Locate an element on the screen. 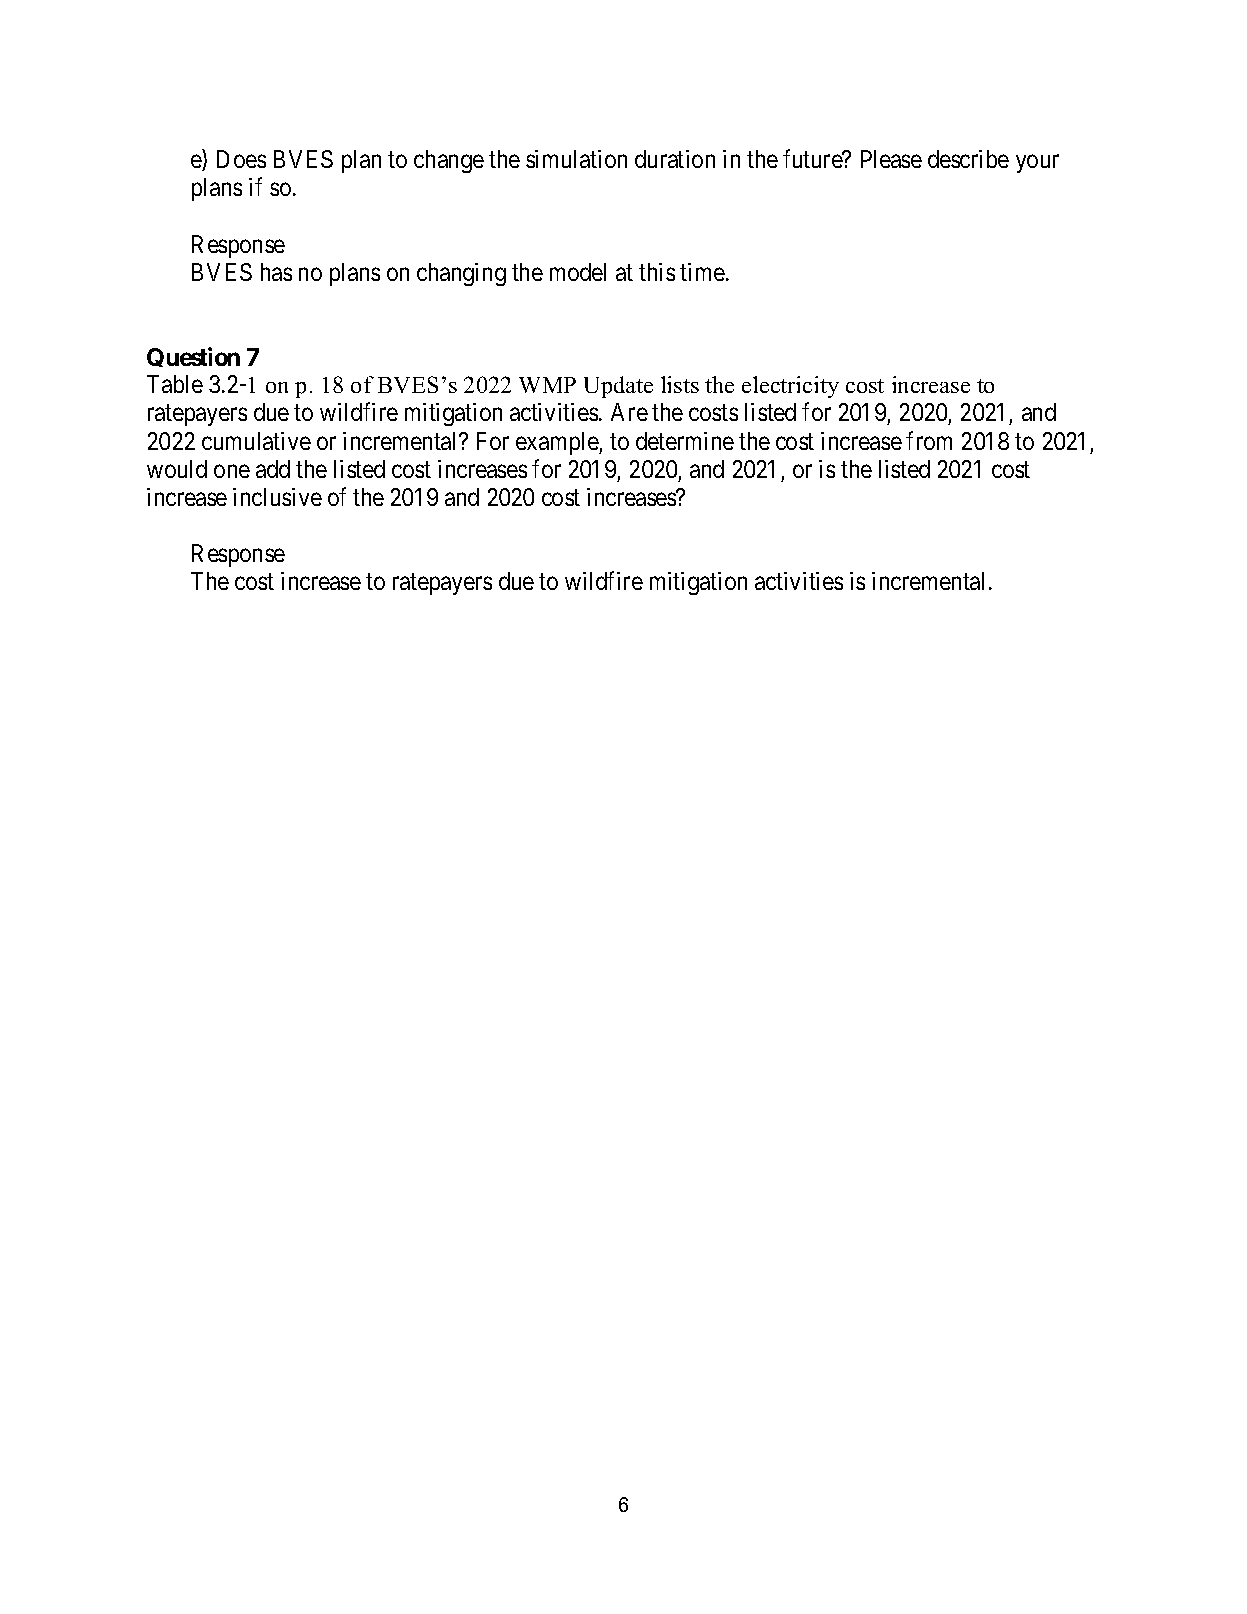 The height and width of the screenshot is (1614, 1247). Does is located at coordinates (241, 159).
